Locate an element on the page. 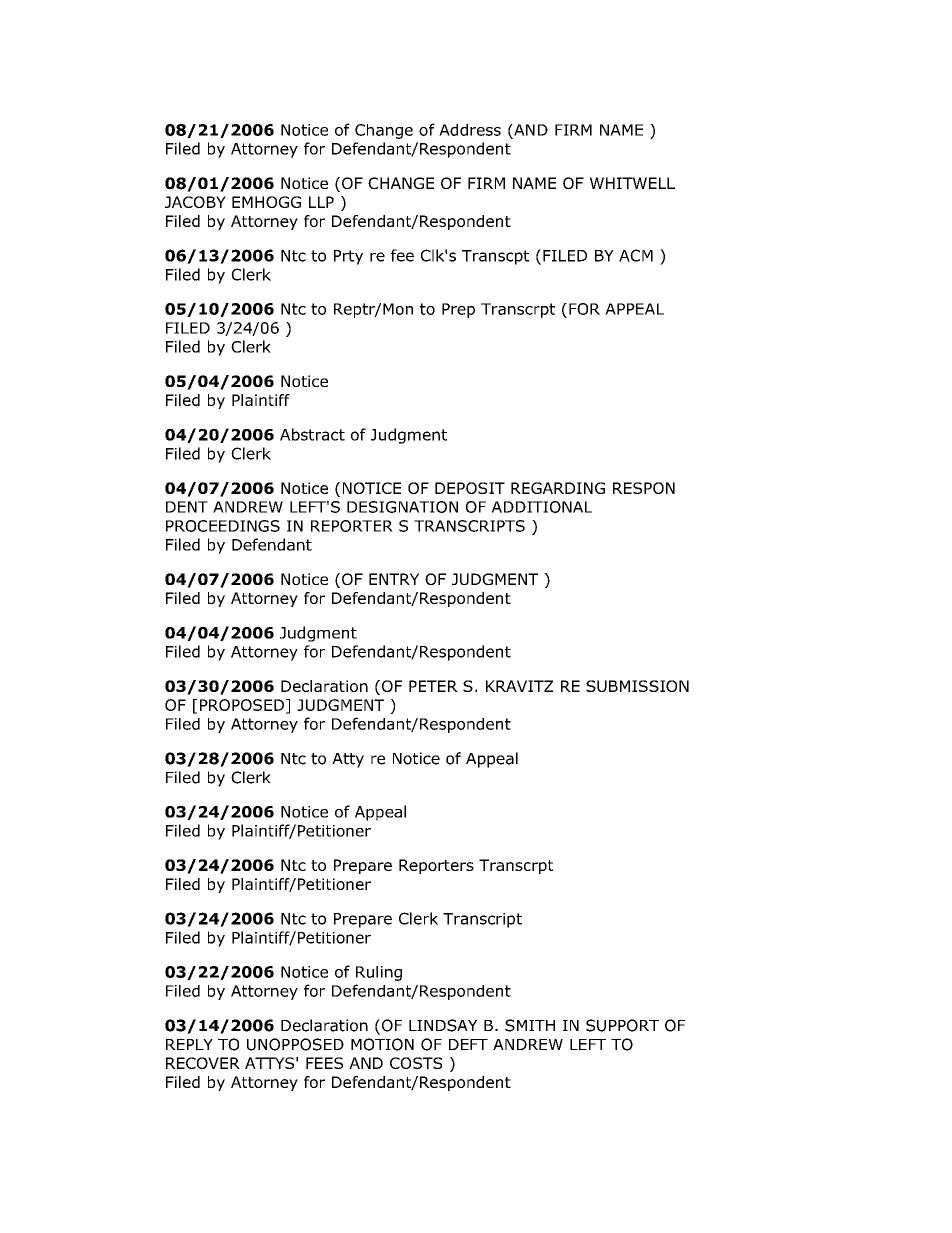 The height and width of the page is (1233, 952). SUPPORT is located at coordinates (622, 1025).
